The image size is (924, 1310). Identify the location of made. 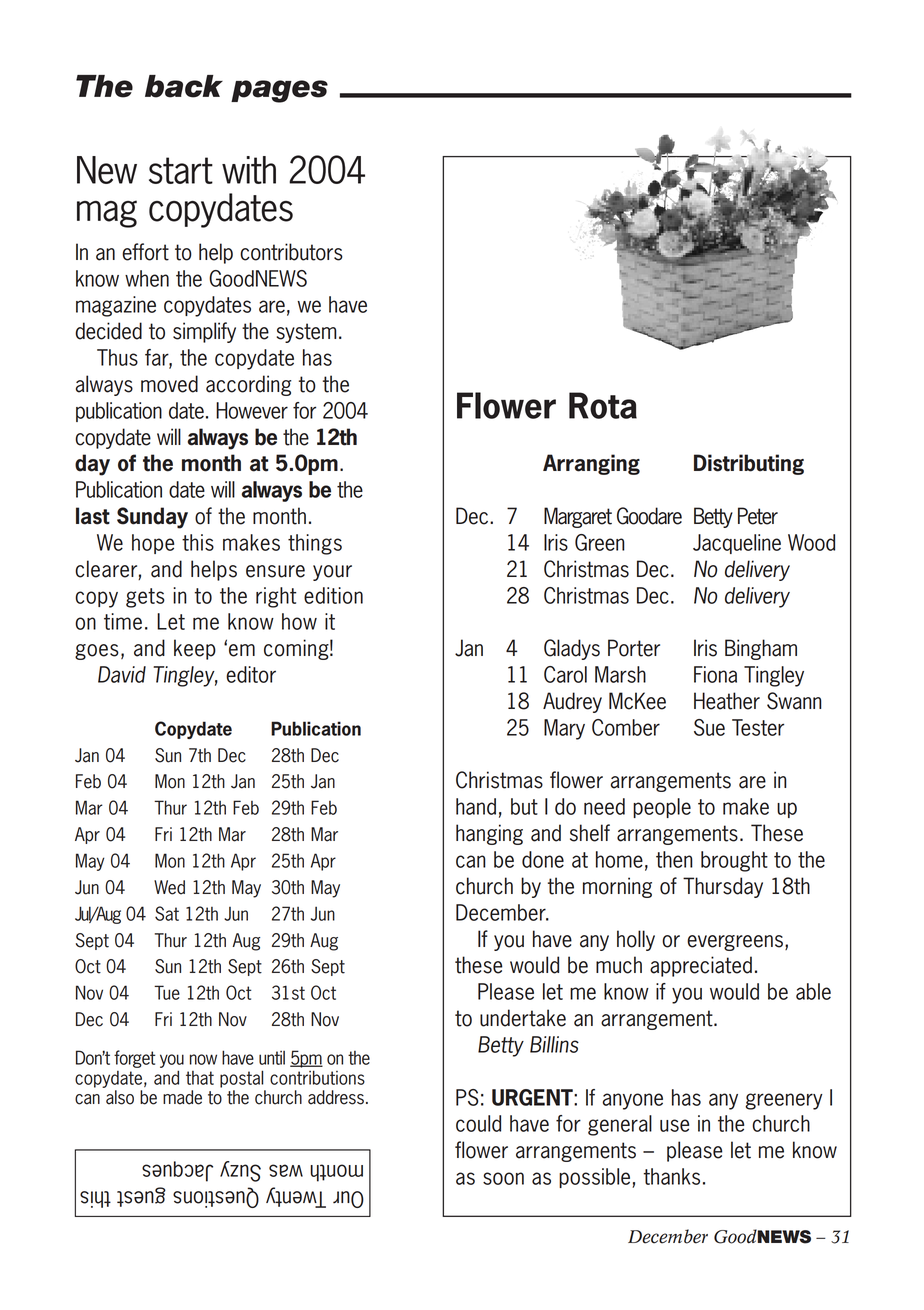
(182, 1097).
